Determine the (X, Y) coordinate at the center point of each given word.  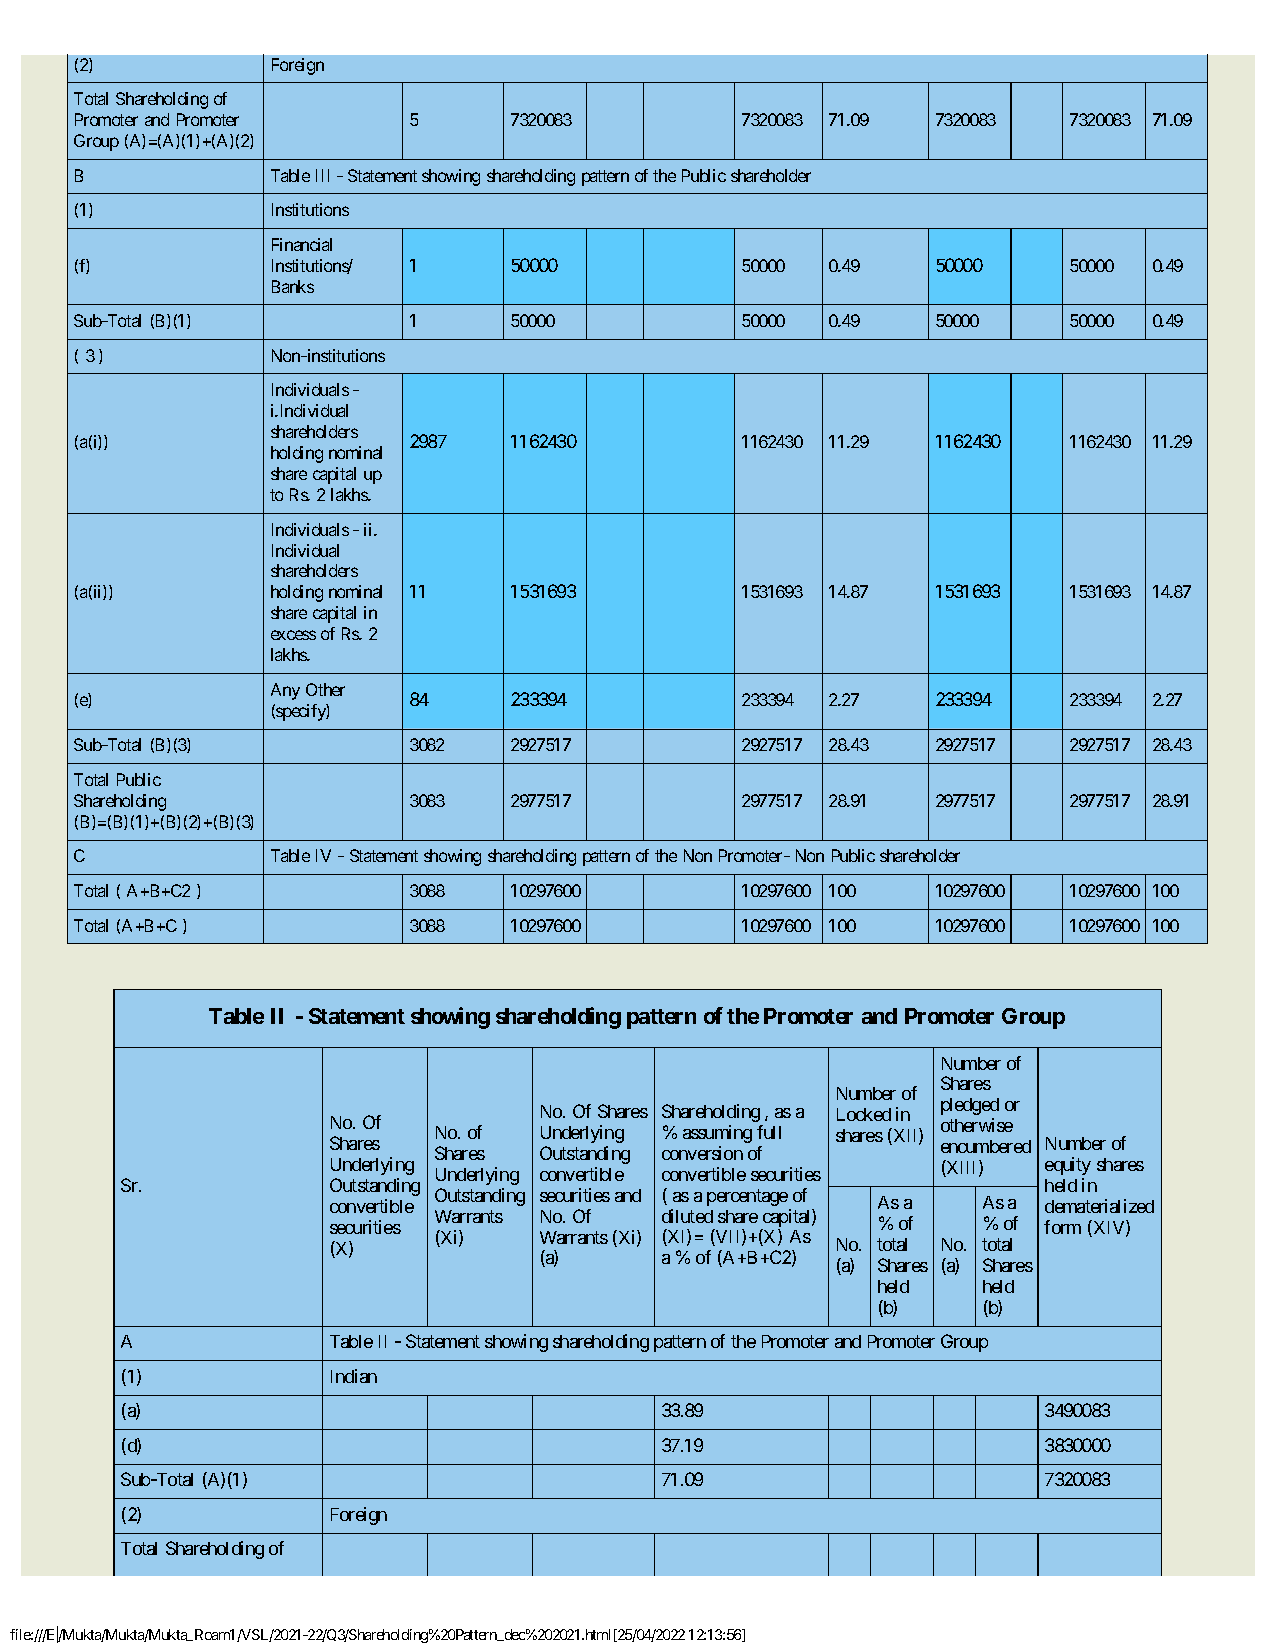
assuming (717, 1134)
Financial (302, 244)
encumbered (986, 1146)
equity (1068, 1166)
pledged (970, 1106)
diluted (687, 1216)
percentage (747, 1197)
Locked (864, 1114)
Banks (293, 286)
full (769, 1132)
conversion (702, 1153)
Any (285, 691)
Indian (354, 1376)
